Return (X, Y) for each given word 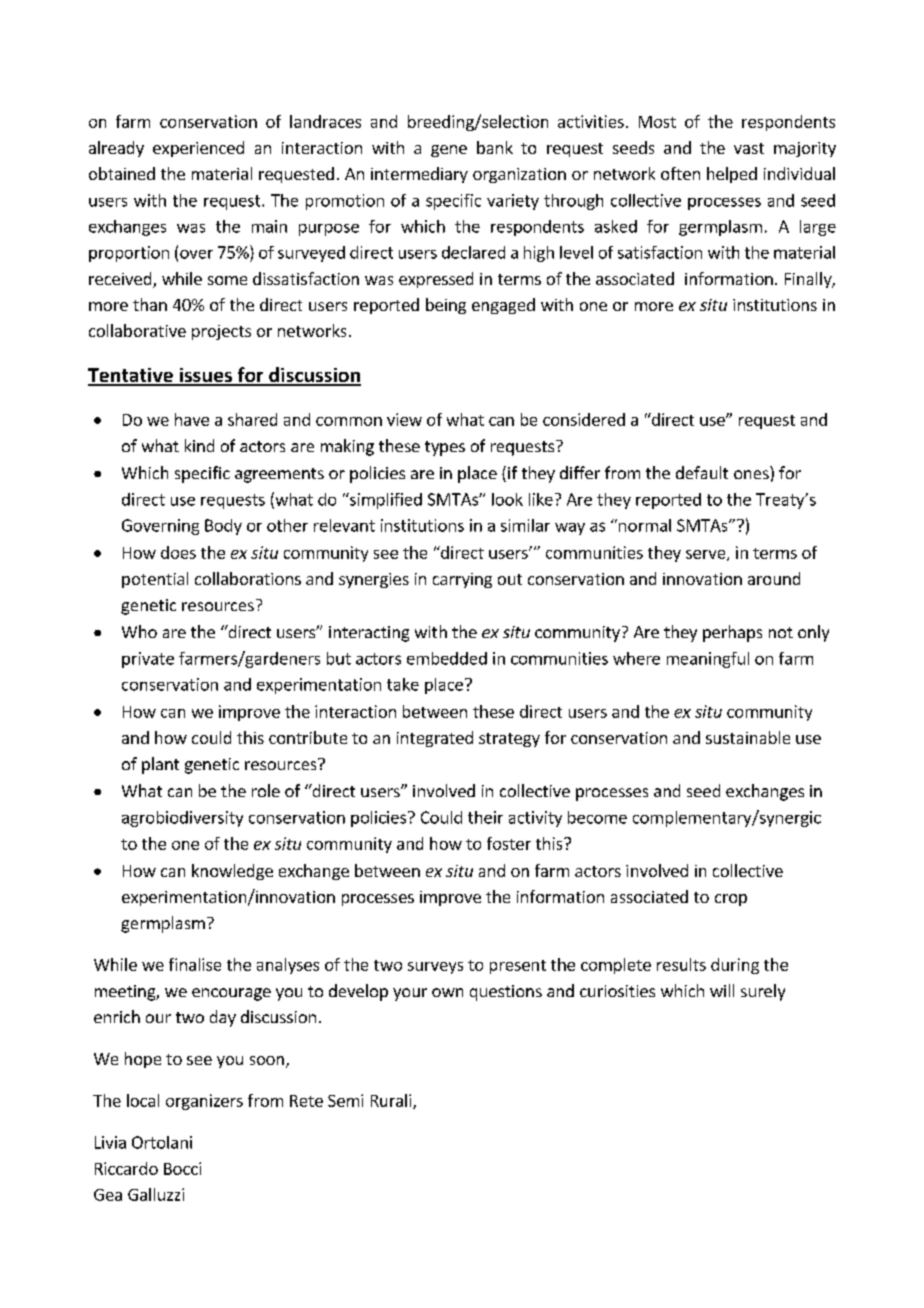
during (735, 966)
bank (495, 147)
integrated (435, 739)
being (446, 306)
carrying (462, 580)
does (178, 552)
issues (205, 376)
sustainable (748, 737)
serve (705, 554)
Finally (809, 280)
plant (160, 765)
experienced (198, 149)
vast (749, 148)
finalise (195, 964)
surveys (435, 968)
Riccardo (126, 1168)
